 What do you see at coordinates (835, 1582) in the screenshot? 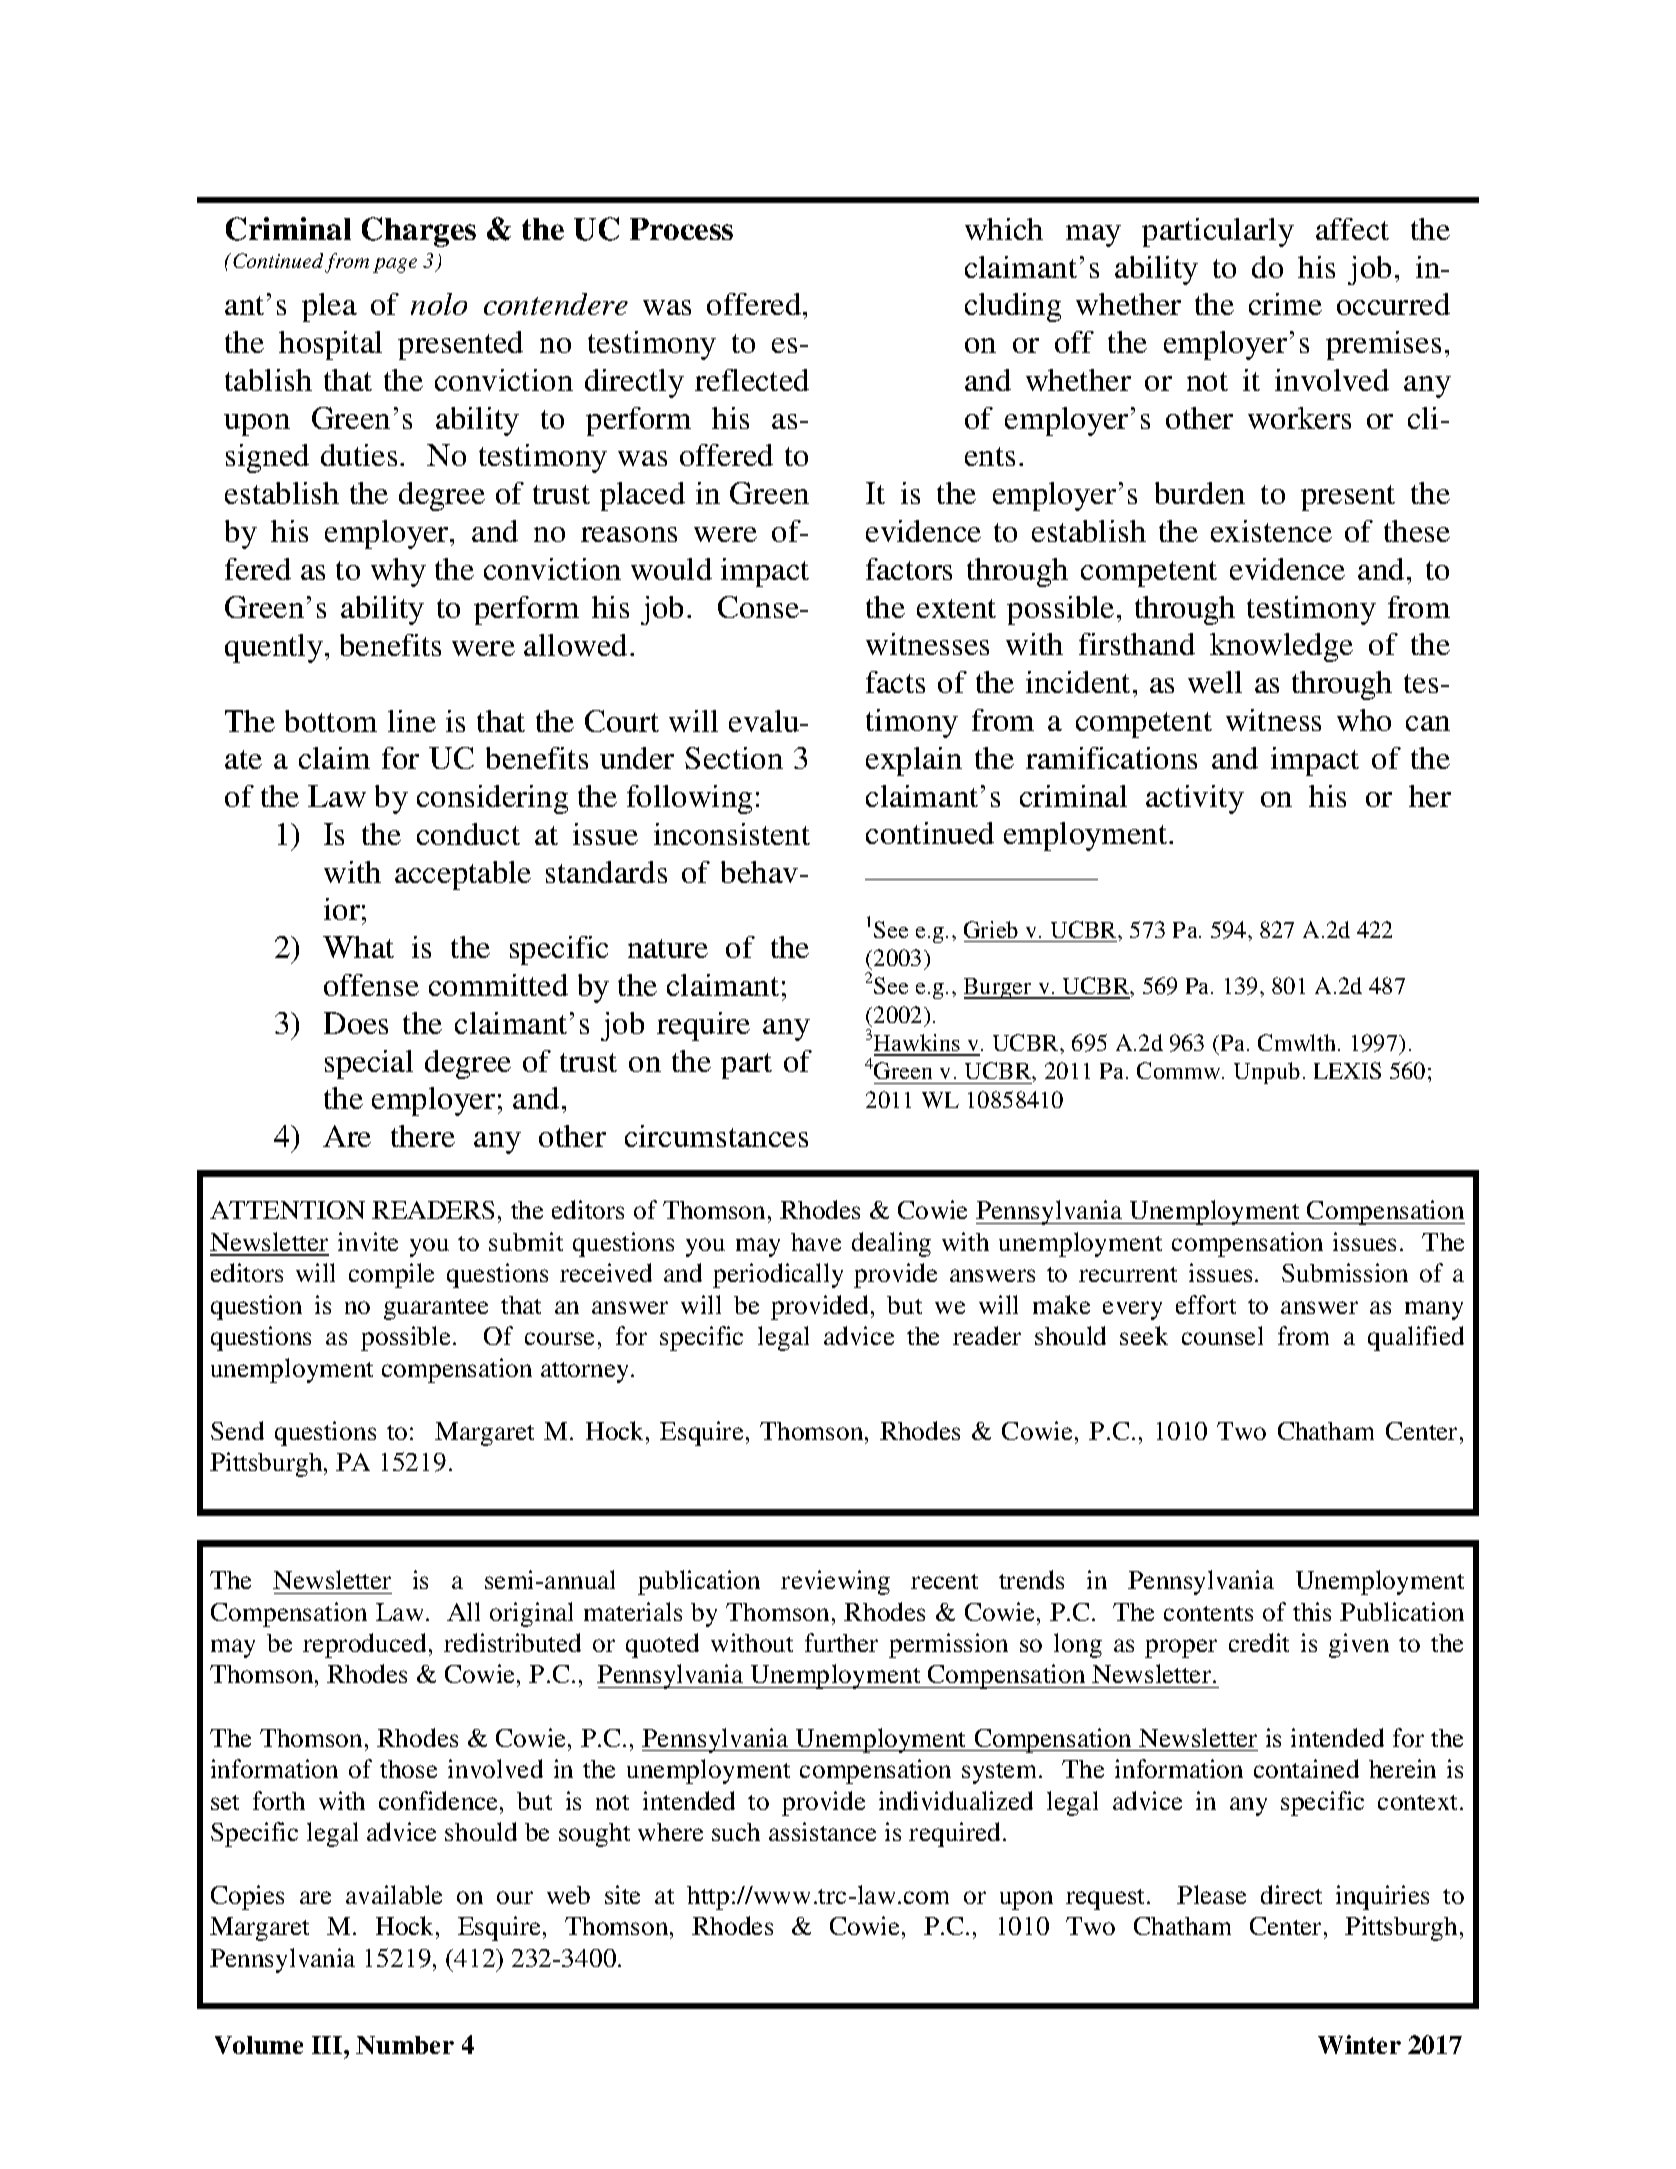
I see `reviewing` at bounding box center [835, 1582].
